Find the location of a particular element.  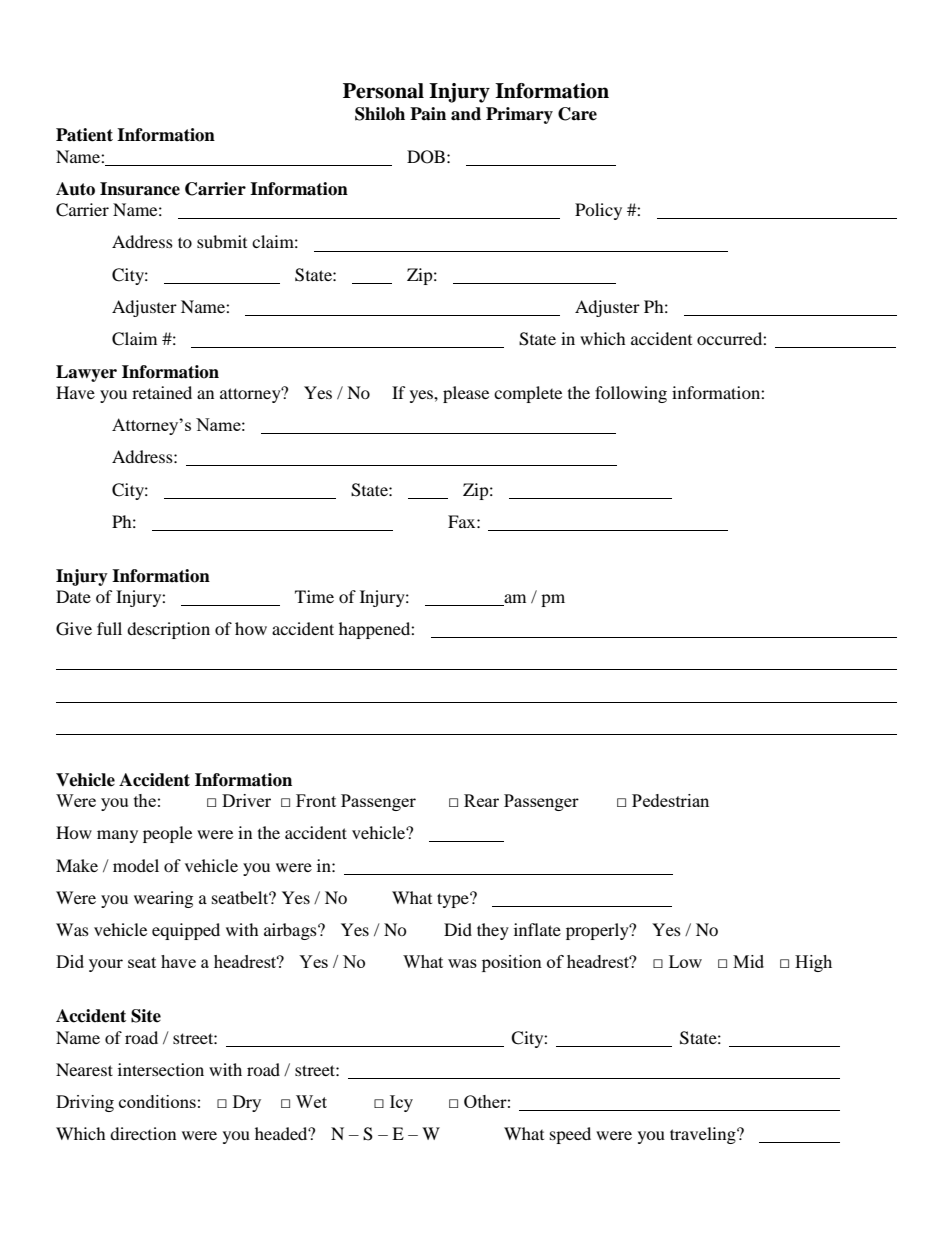

Patient is located at coordinates (84, 135).
